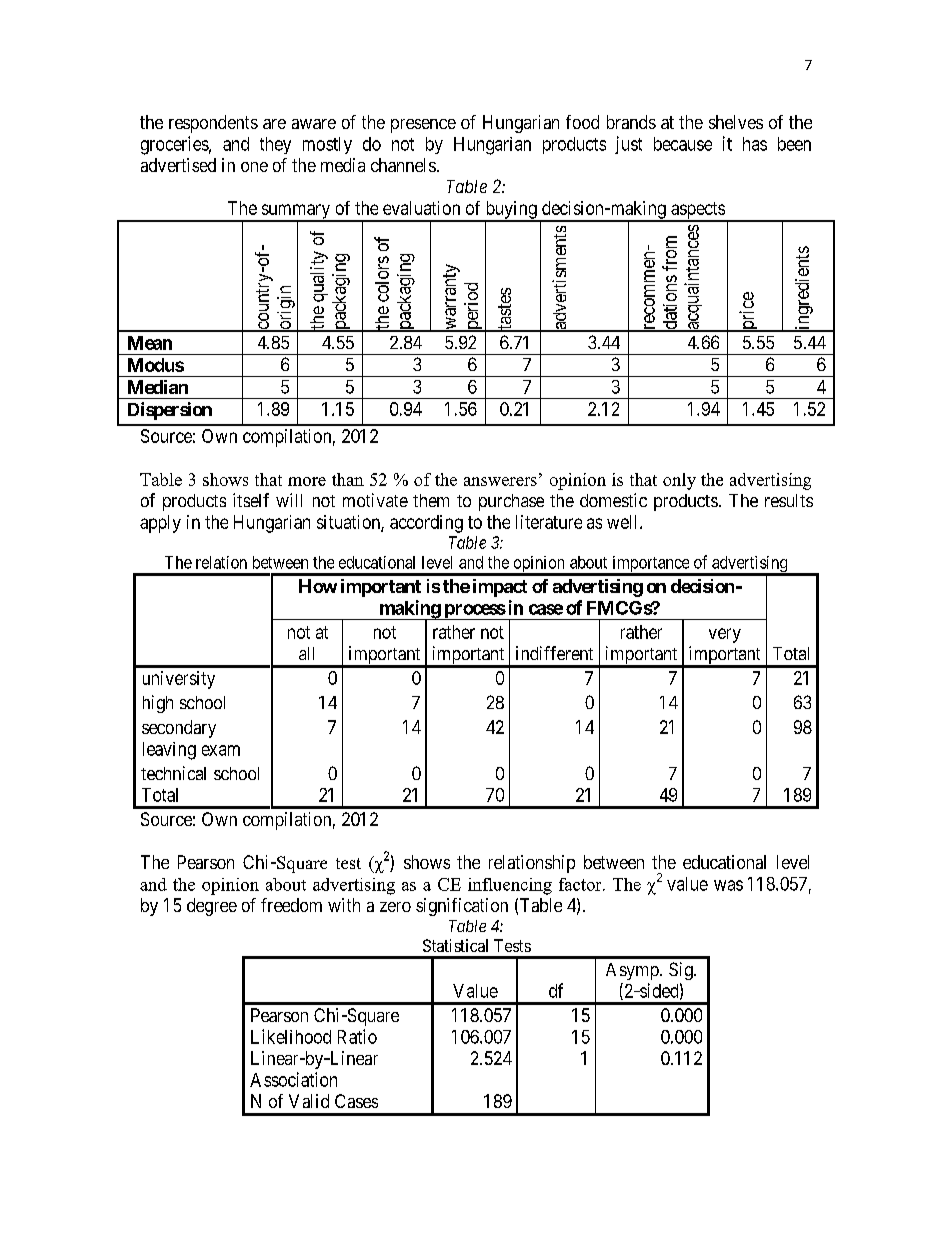  Describe the element at coordinates (683, 144) in the screenshot. I see `because` at that location.
